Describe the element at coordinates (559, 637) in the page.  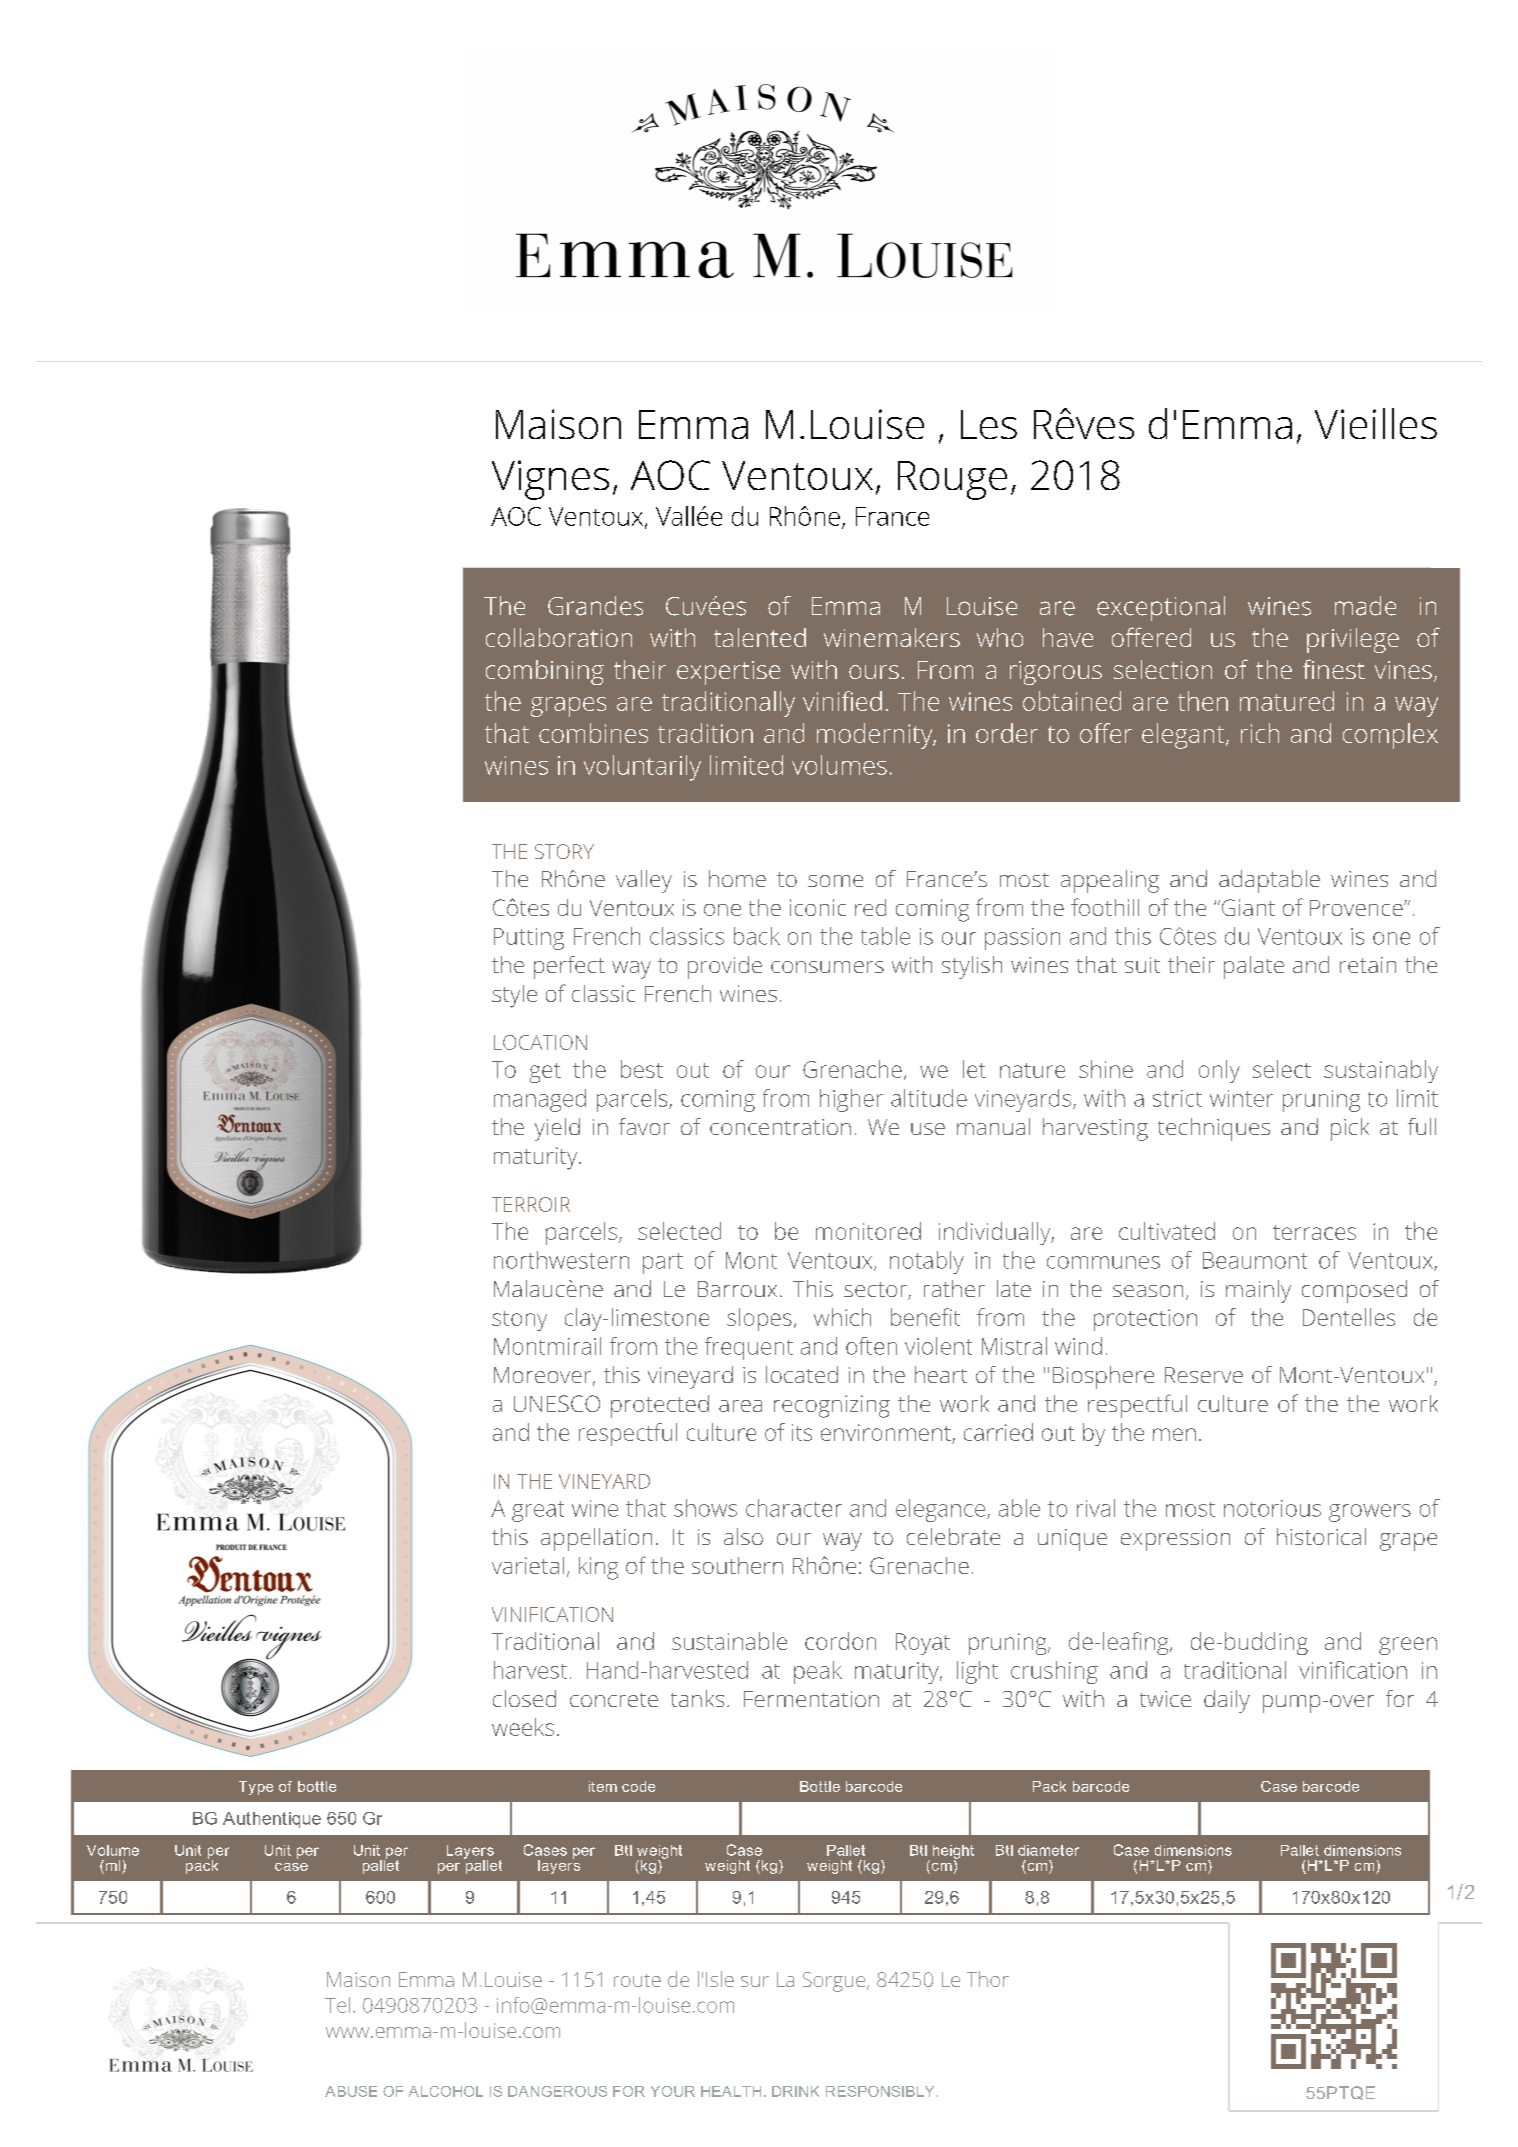
I see `collaboration` at that location.
